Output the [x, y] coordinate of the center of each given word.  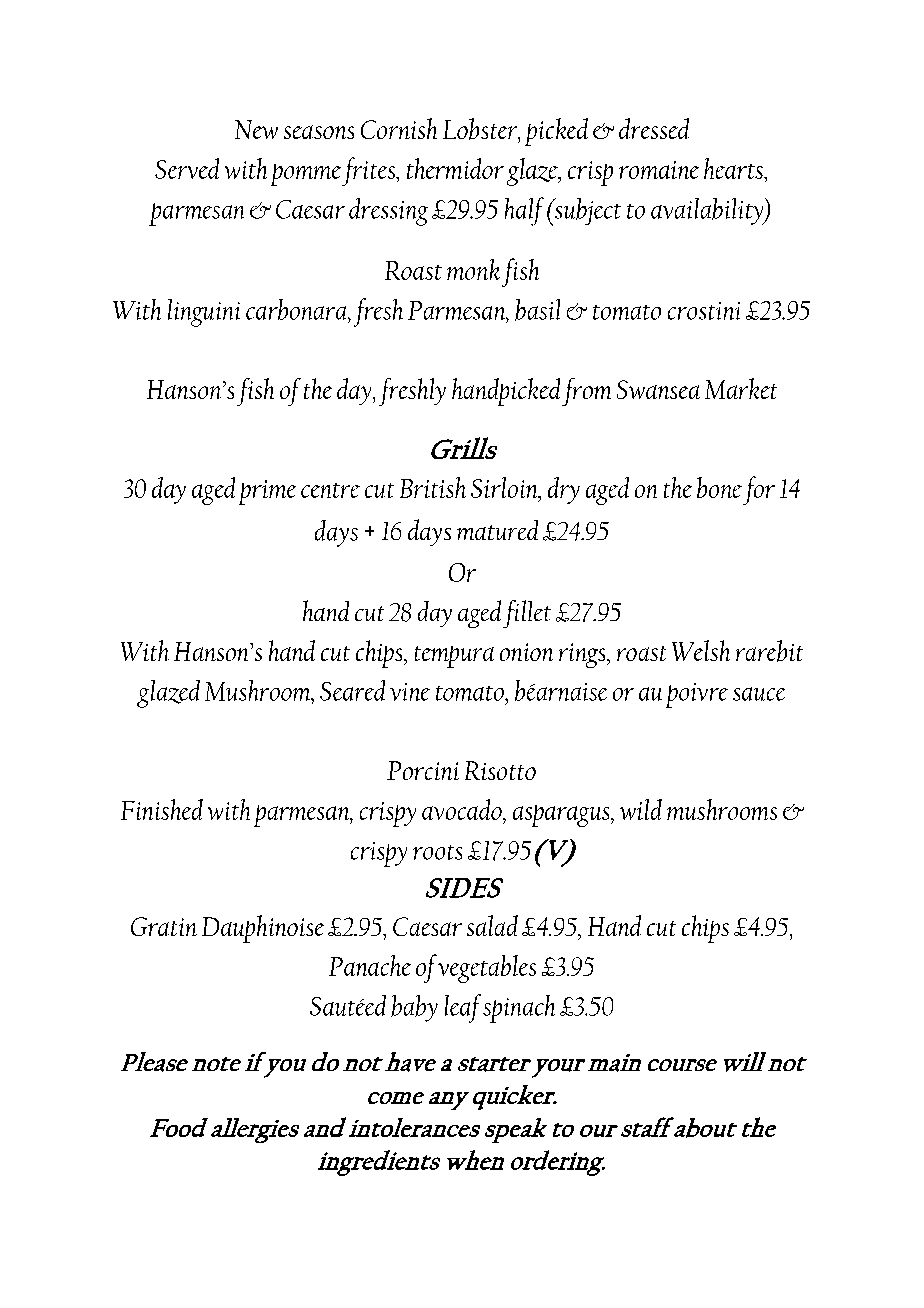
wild [641, 809]
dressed [654, 128]
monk [473, 269]
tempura [454, 657]
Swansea [658, 389]
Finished [162, 809]
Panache [370, 965]
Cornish [399, 128]
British [433, 487]
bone [719, 487]
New [256, 129]
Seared [352, 690]
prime [267, 492]
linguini [204, 313]
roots [437, 852]
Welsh [701, 650]
